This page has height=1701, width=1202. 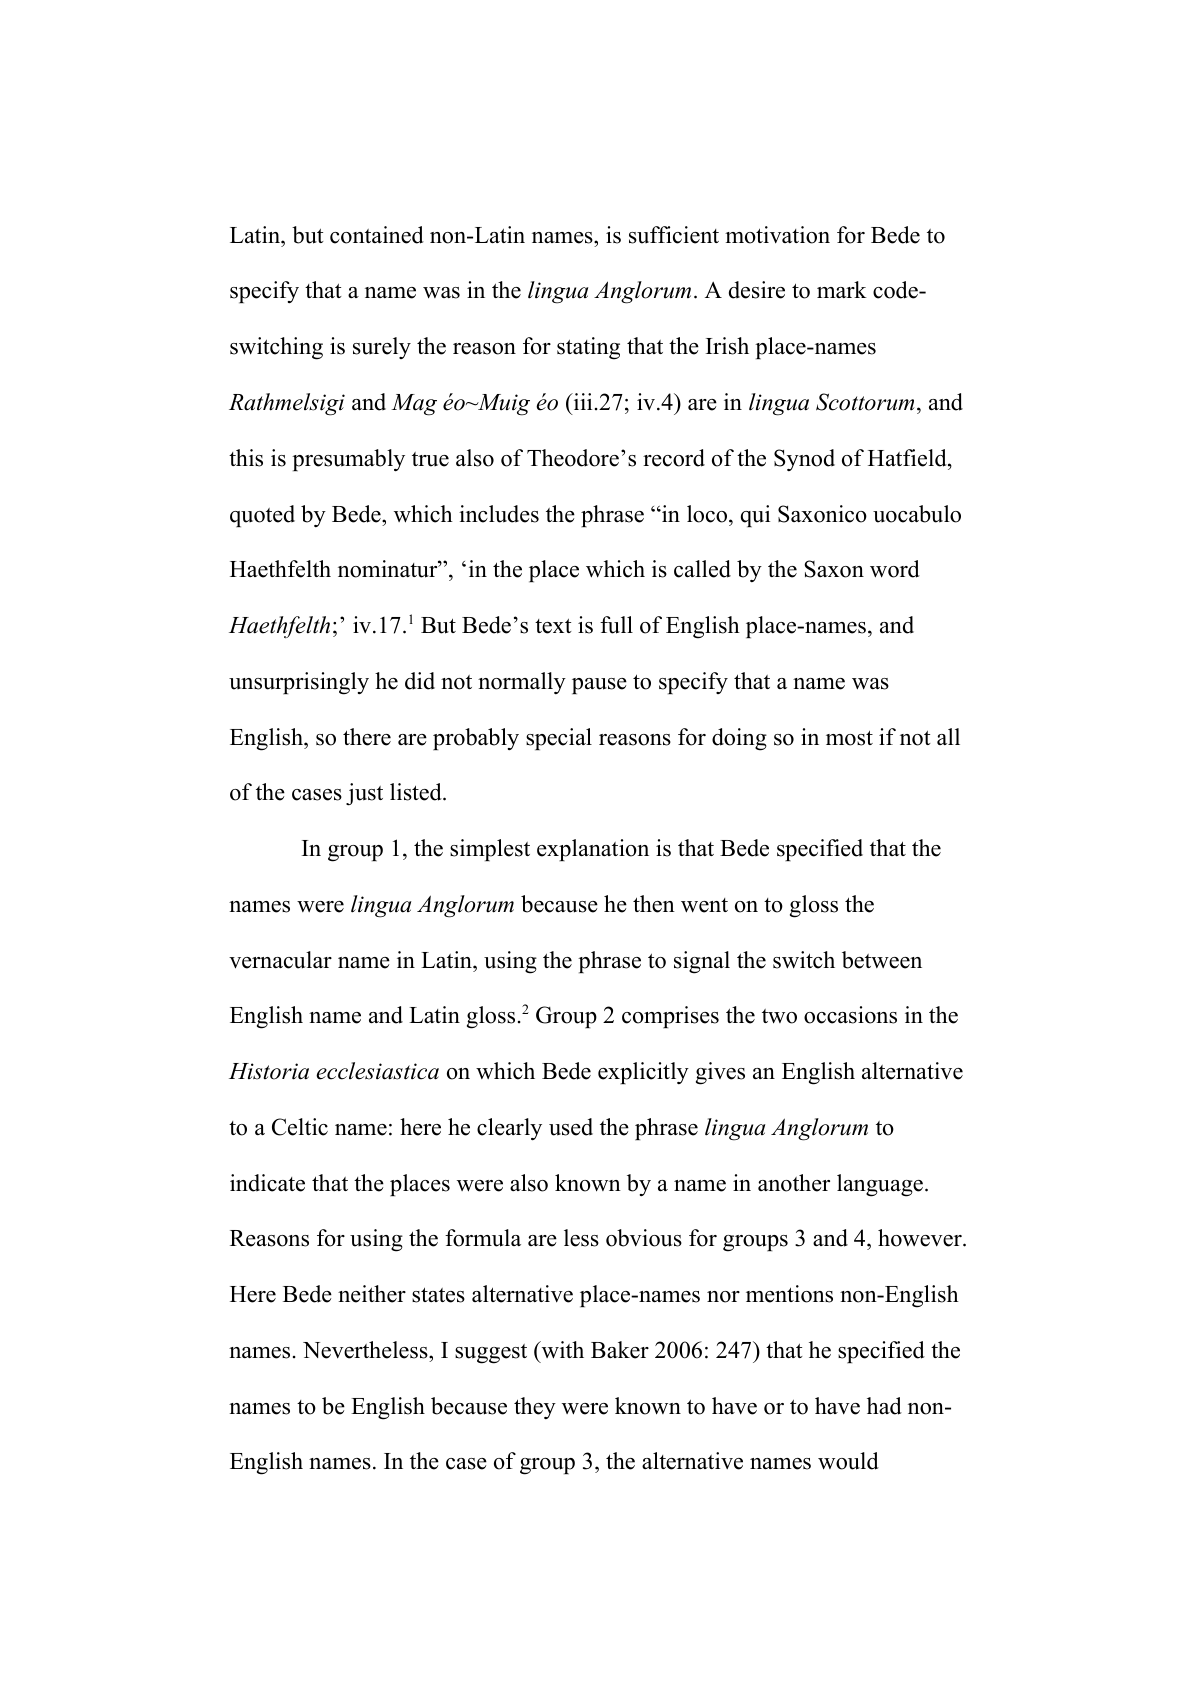 I want to click on neither, so click(x=372, y=1294).
